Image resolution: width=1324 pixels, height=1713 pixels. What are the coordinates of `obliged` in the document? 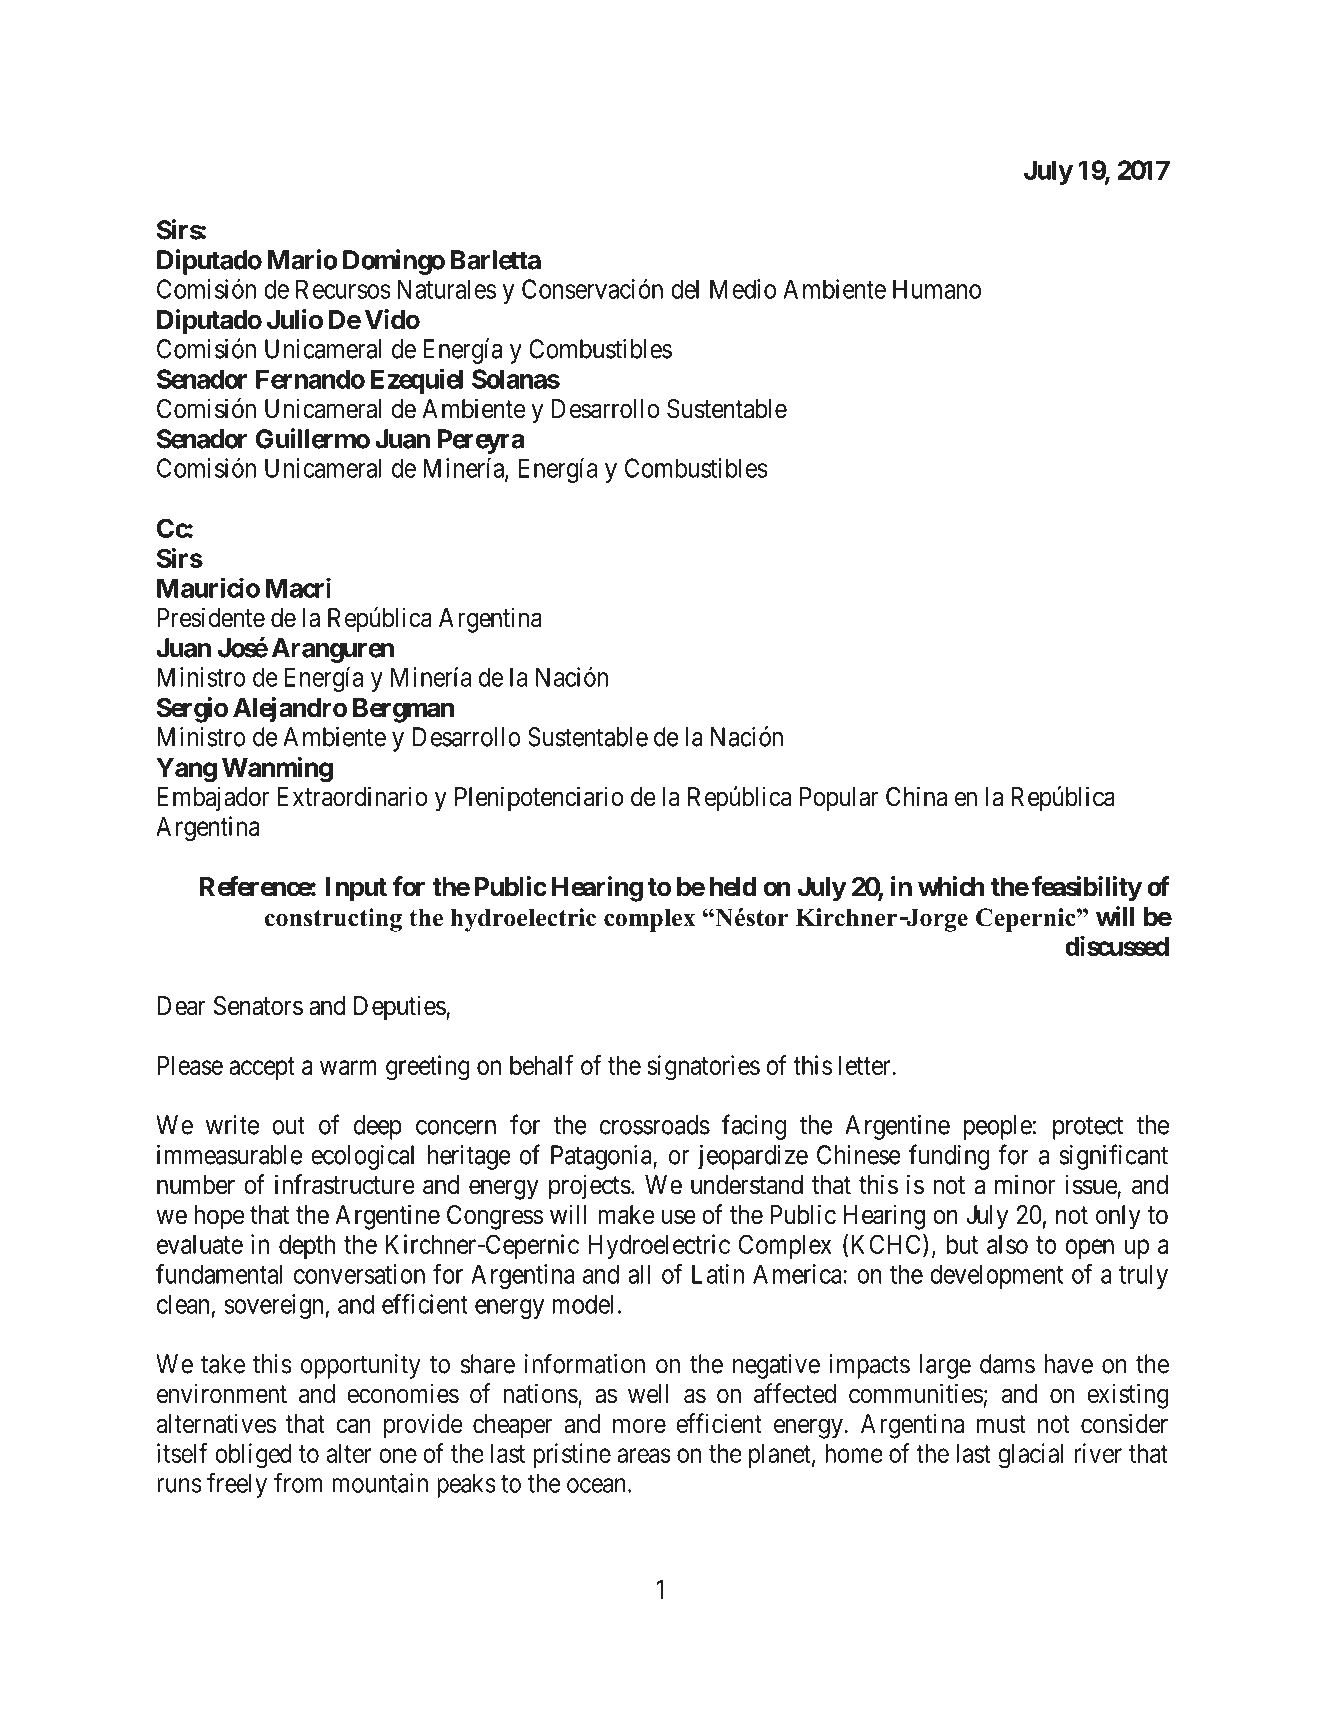 It's located at (253, 1456).
